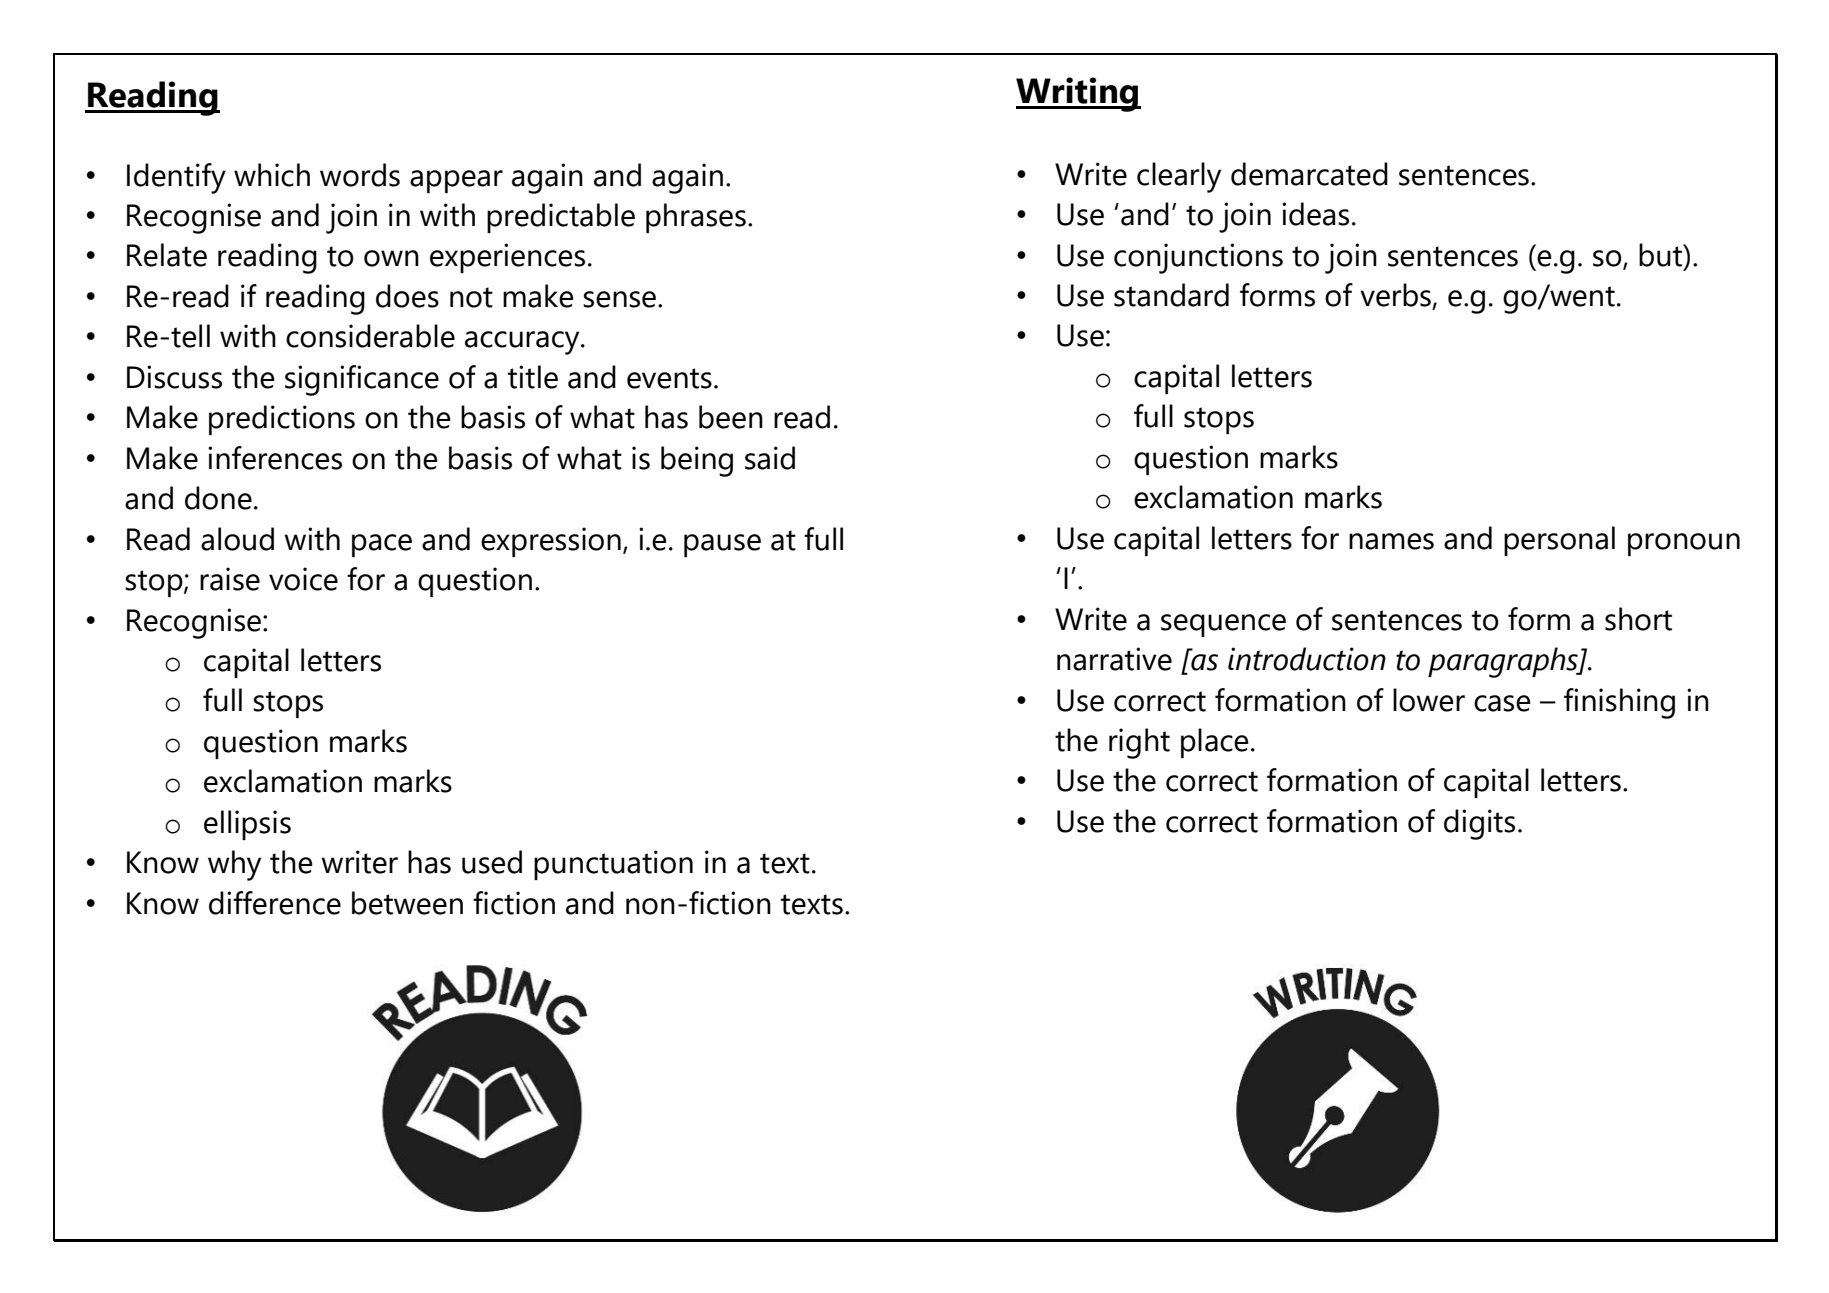 Image resolution: width=1829 pixels, height=1293 pixels. I want to click on verbs, so click(1396, 296).
